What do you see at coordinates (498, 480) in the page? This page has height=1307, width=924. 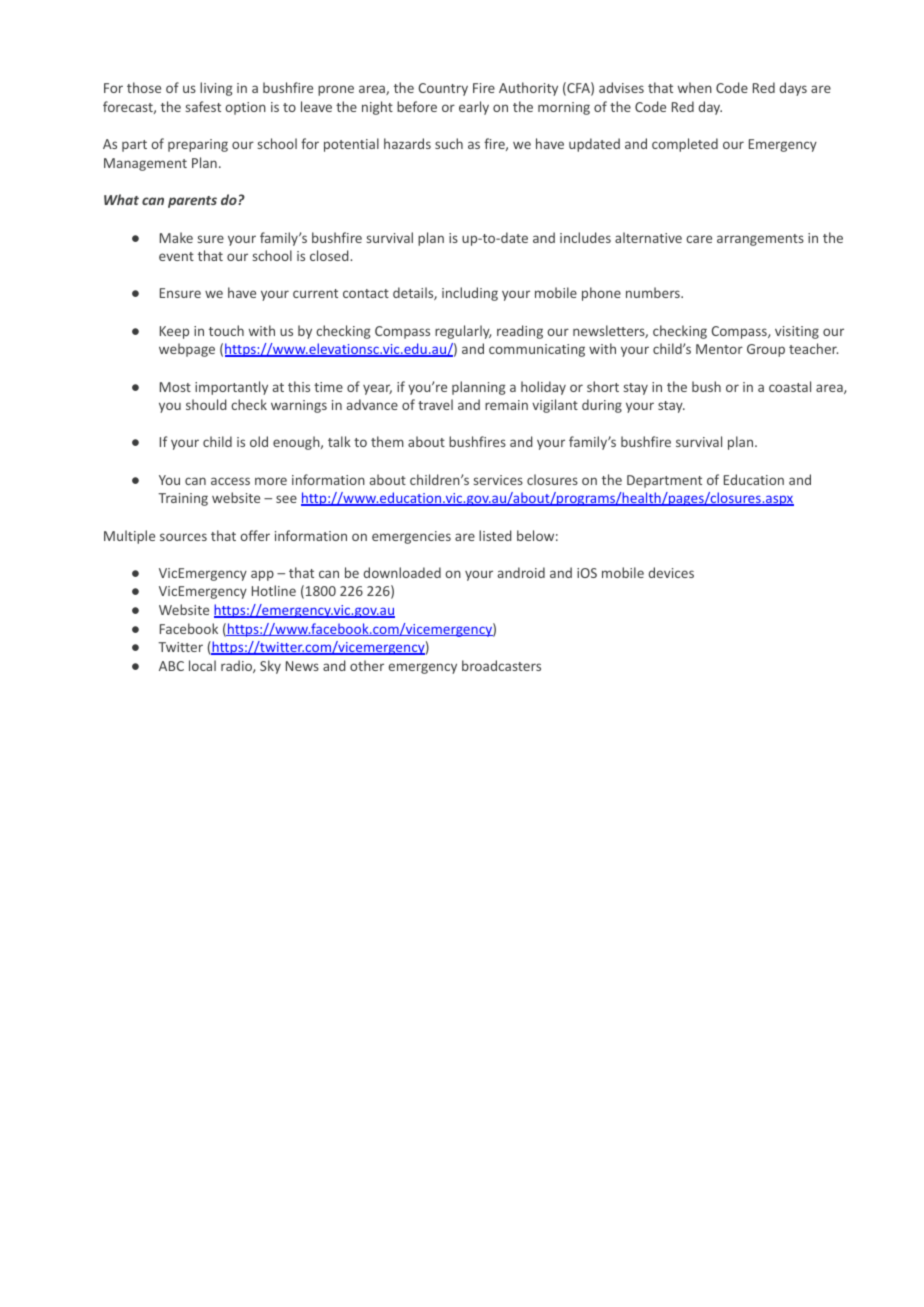 I see `services` at bounding box center [498, 480].
